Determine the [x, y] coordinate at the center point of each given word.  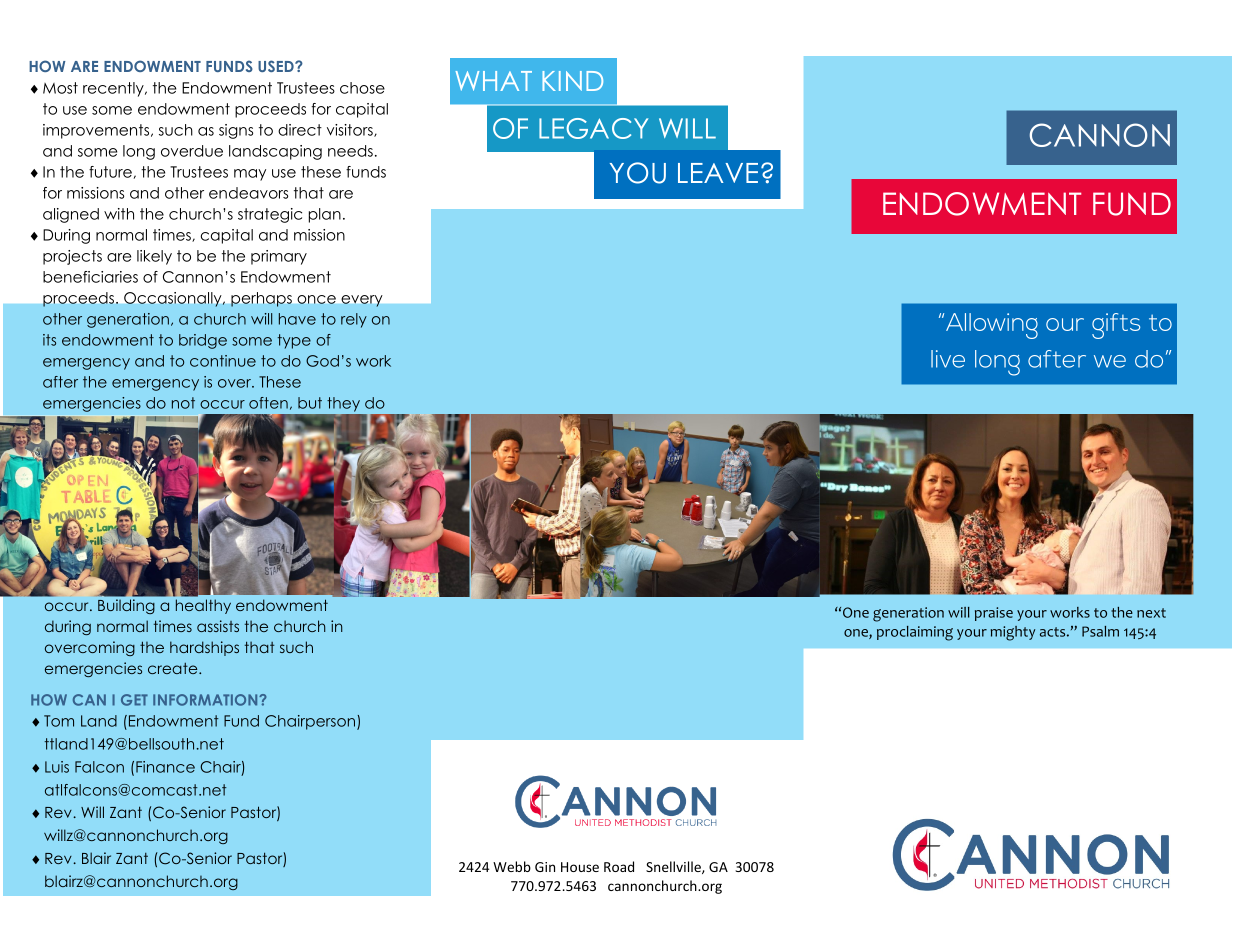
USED [277, 66]
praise [994, 614]
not [183, 403]
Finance [165, 767]
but [310, 403]
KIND [572, 81]
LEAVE [718, 173]
